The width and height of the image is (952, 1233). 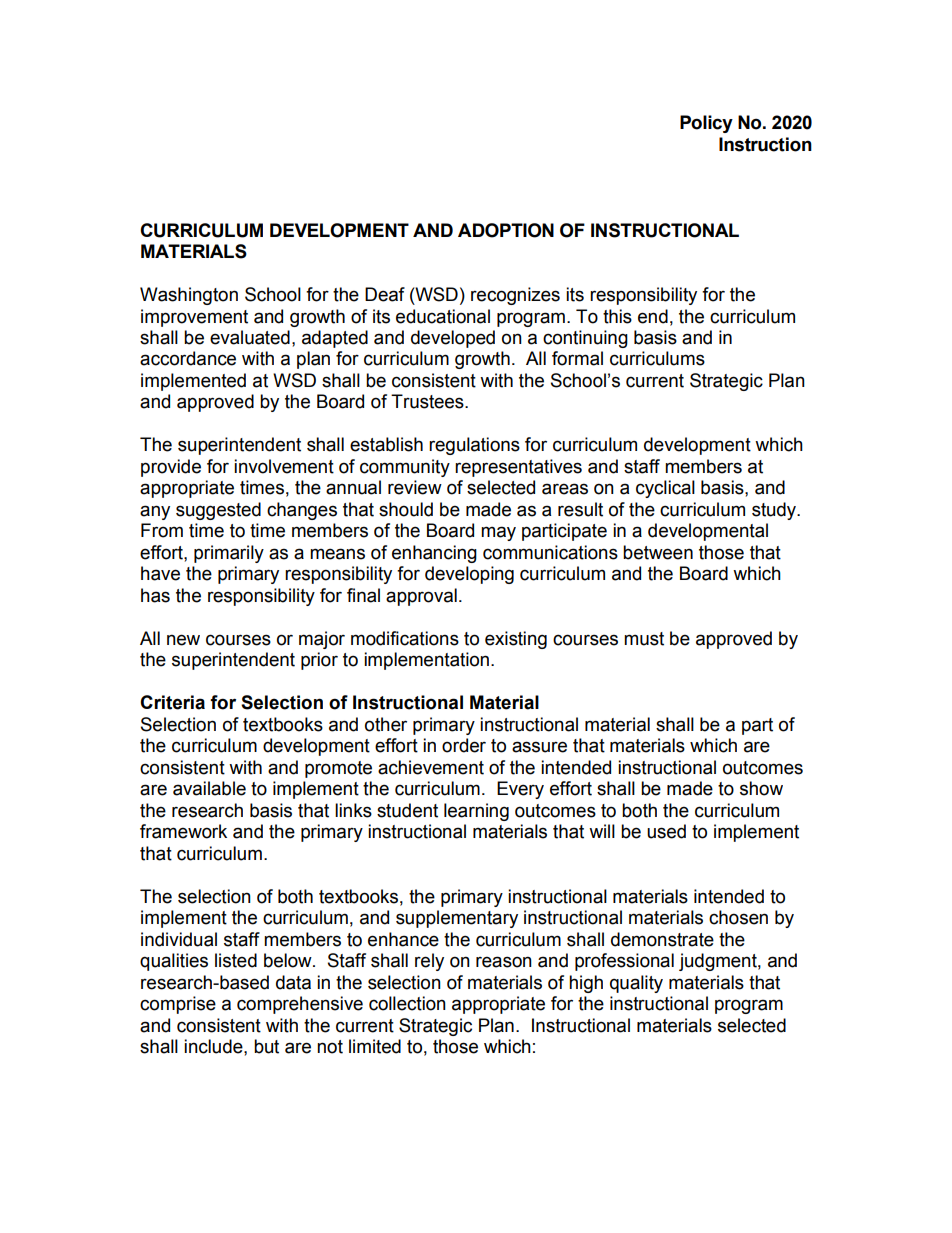 I want to click on this, so click(x=617, y=316).
